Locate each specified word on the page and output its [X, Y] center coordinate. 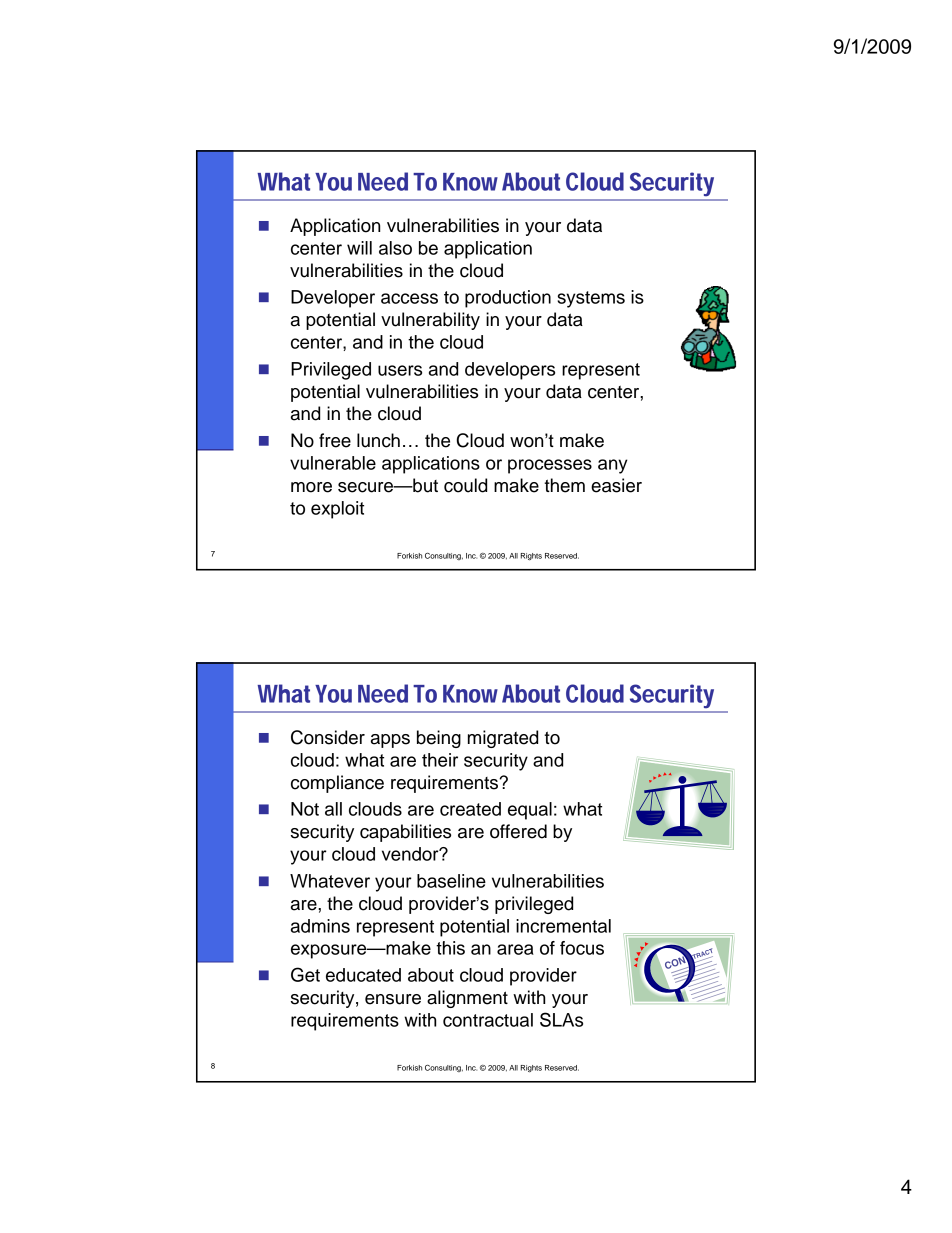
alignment [467, 999]
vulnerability [430, 321]
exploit [337, 510]
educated [363, 975]
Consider [328, 737]
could [465, 485]
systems [591, 299]
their [440, 760]
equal [530, 811]
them [564, 485]
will [359, 248]
